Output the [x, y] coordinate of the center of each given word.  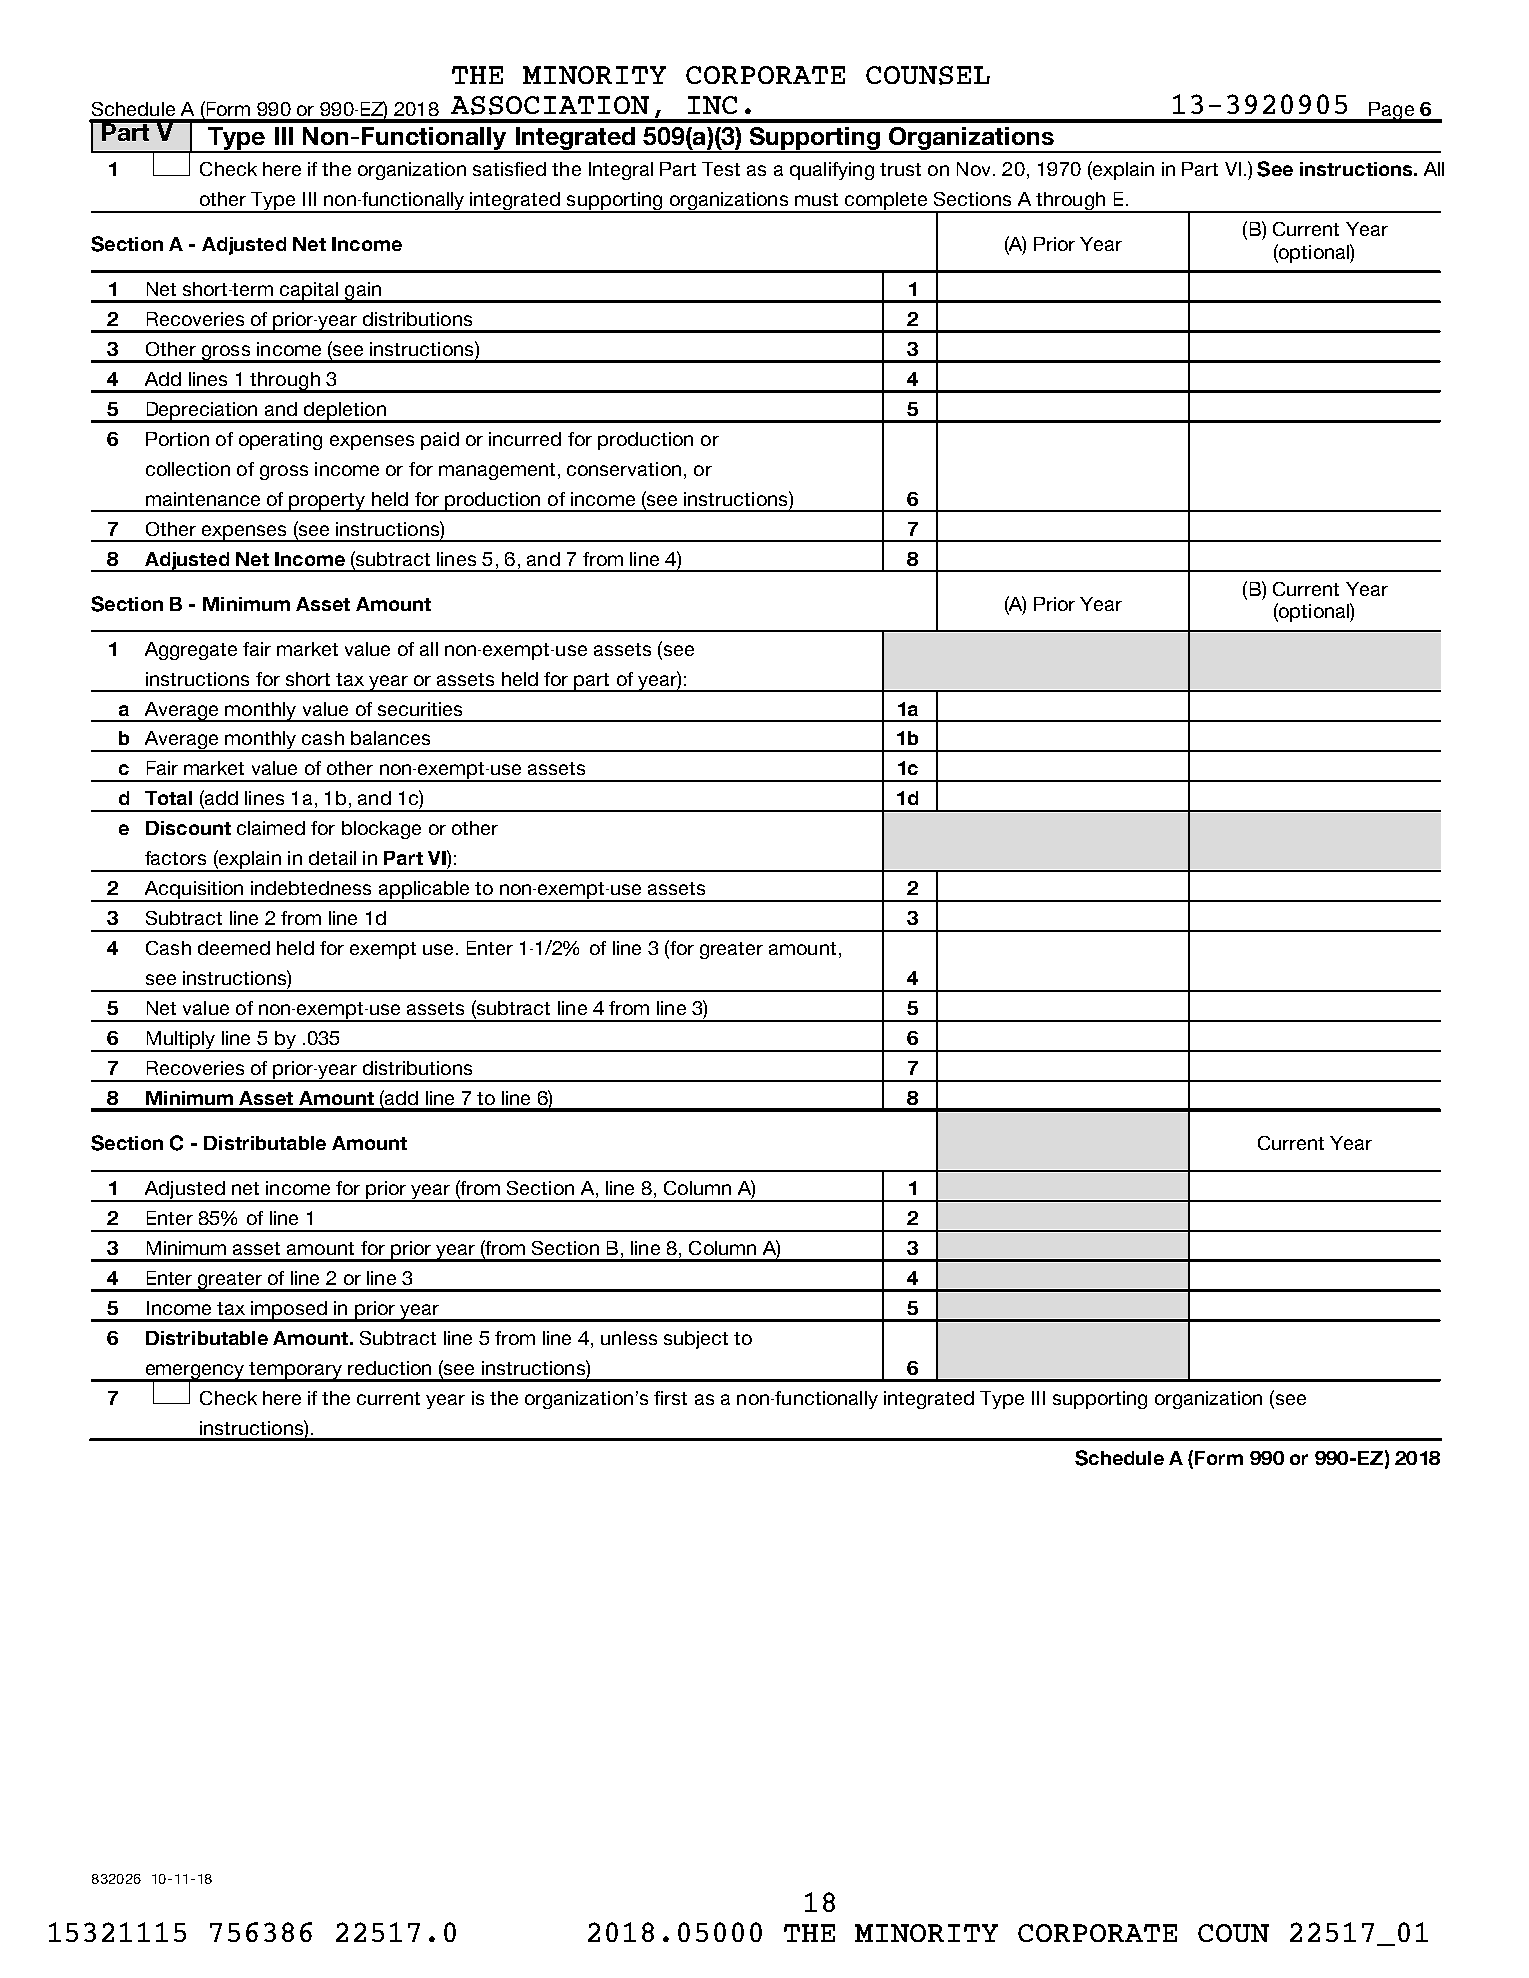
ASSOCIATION [550, 105]
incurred [525, 439]
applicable [424, 891]
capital [309, 292]
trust [900, 169]
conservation [624, 469]
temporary [296, 1371]
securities [420, 709]
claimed [271, 828]
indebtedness [311, 888]
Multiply [180, 1041]
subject [696, 1340]
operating [280, 441]
